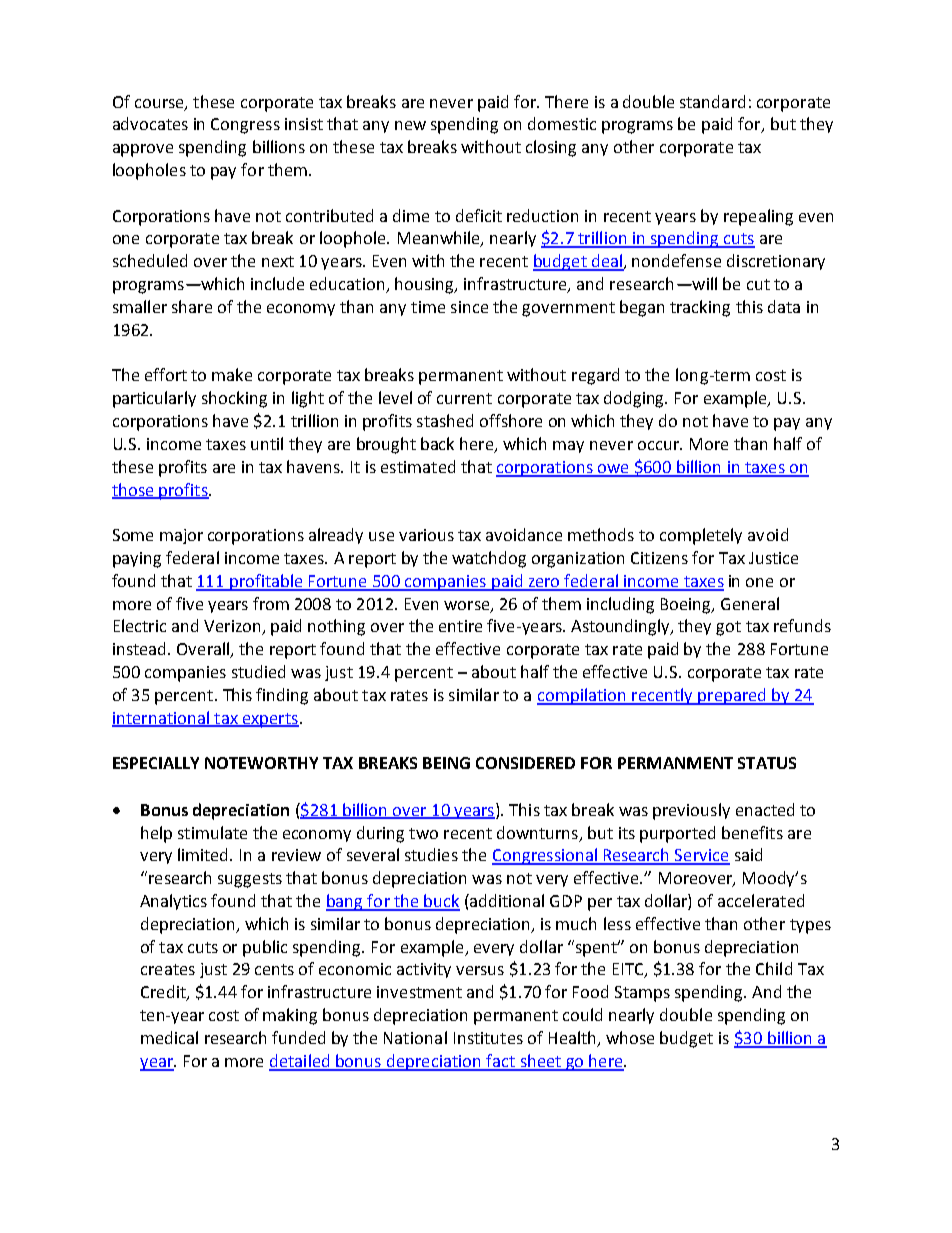  What do you see at coordinates (750, 603) in the screenshot?
I see `General` at bounding box center [750, 603].
